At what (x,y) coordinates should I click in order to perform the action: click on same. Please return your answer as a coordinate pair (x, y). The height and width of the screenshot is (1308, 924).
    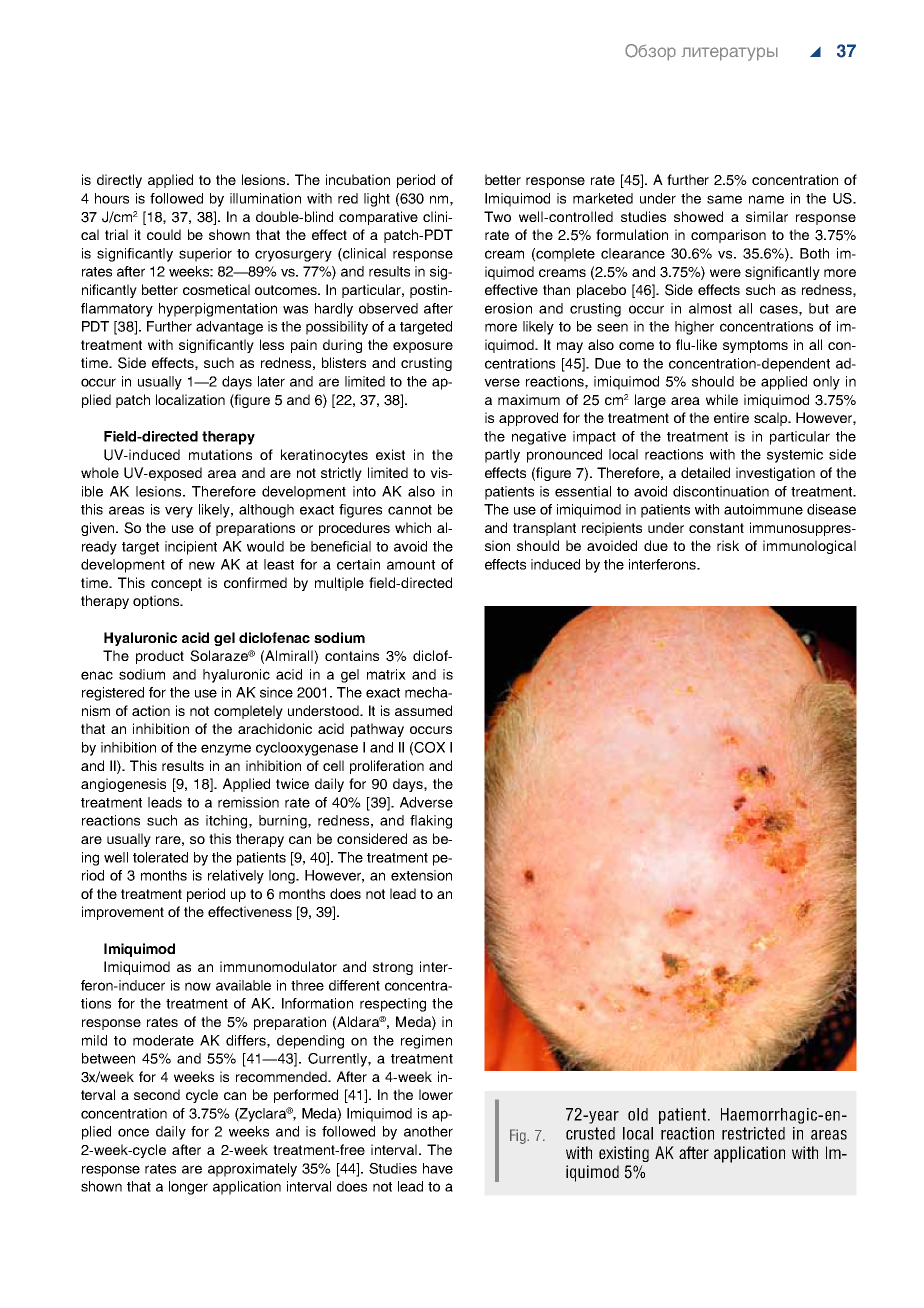
    Looking at the image, I should click on (724, 199).
